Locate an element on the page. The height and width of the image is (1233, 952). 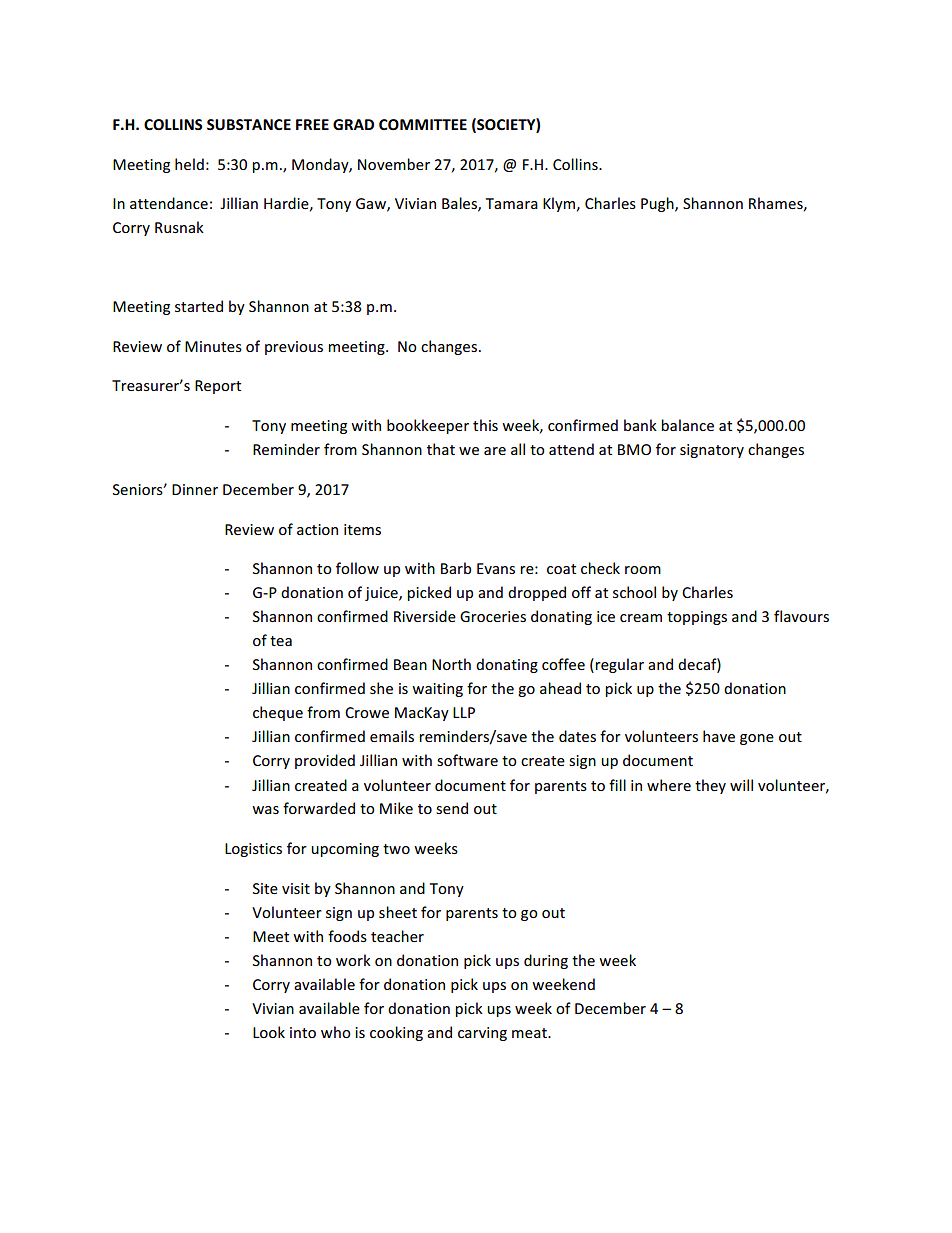
have is located at coordinates (719, 736).
